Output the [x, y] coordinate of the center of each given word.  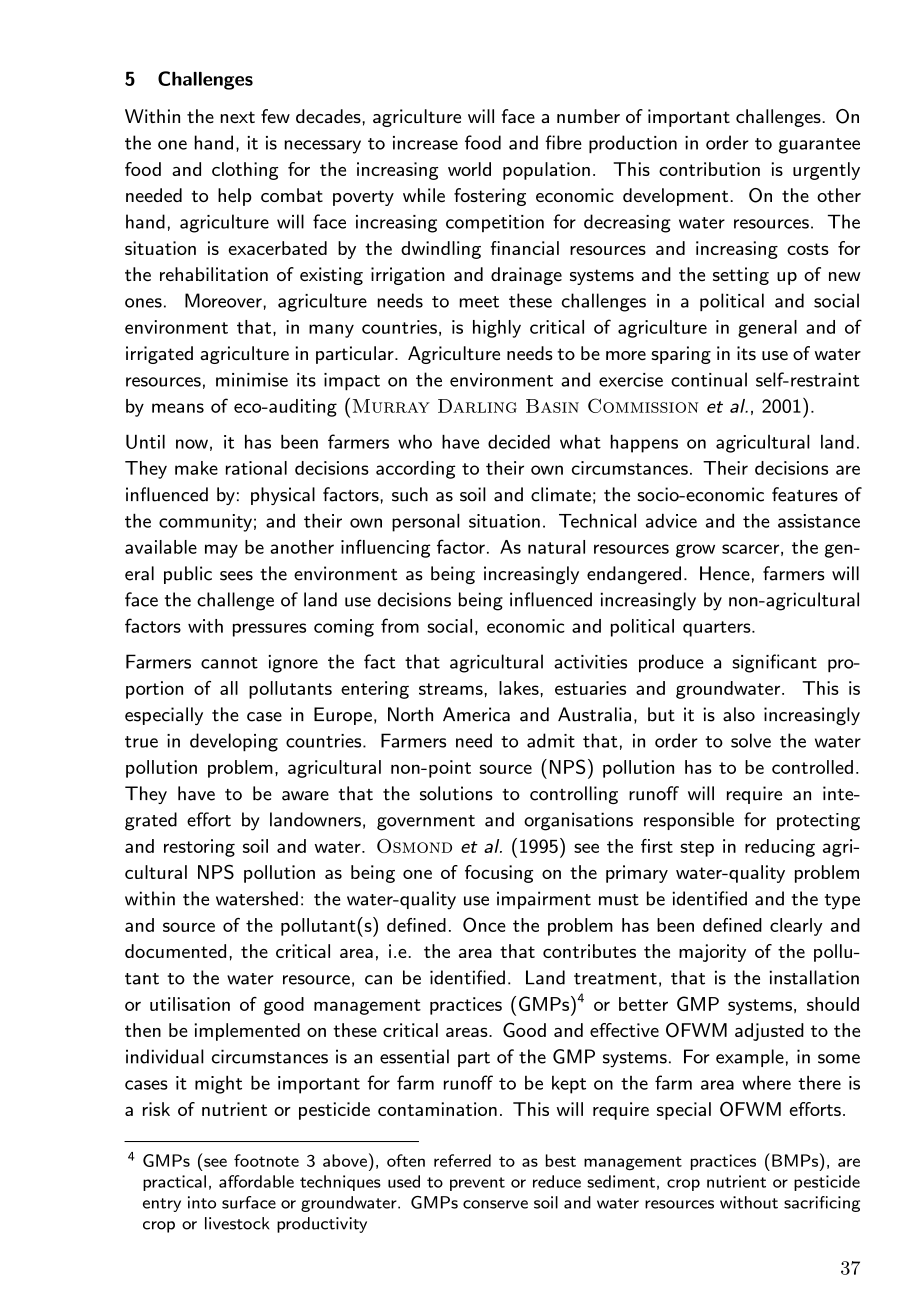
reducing [780, 848]
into [202, 1202]
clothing [245, 171]
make [196, 468]
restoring [199, 848]
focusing [499, 874]
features [805, 494]
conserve [495, 1204]
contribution [709, 169]
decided [519, 441]
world [469, 169]
